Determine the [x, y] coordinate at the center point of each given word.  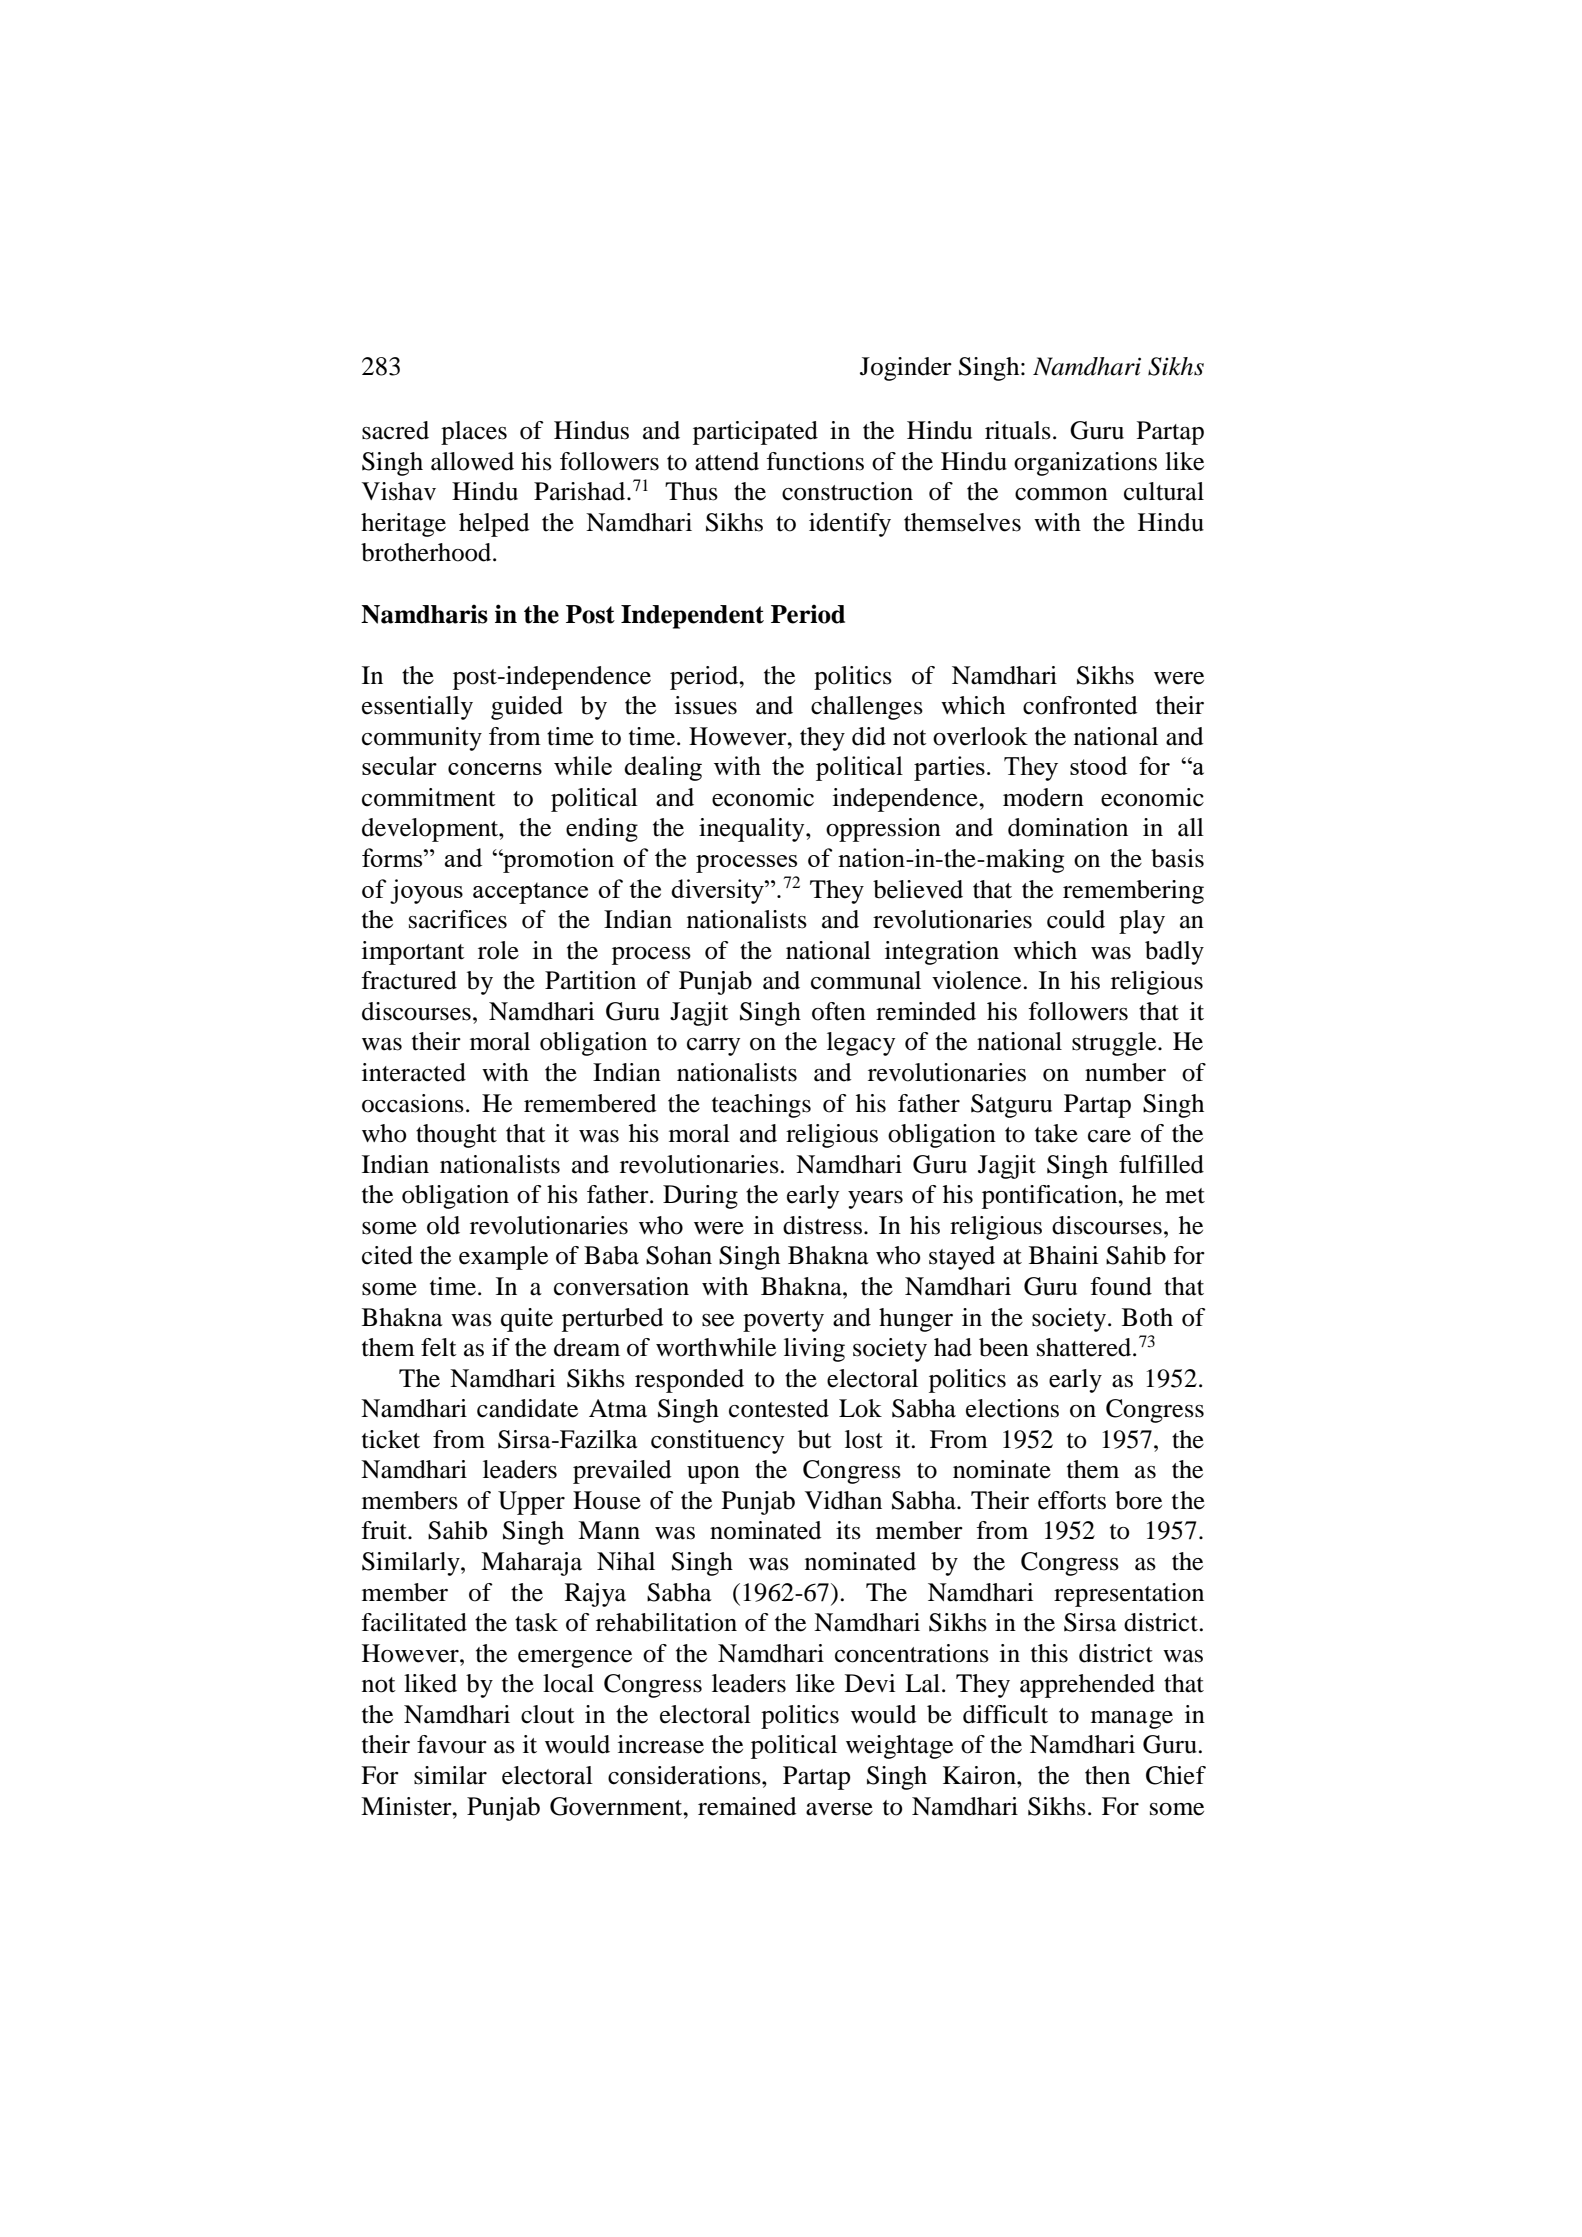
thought [456, 1136]
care [1109, 1136]
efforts [1072, 1500]
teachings [761, 1106]
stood [1098, 765]
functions [815, 461]
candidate [527, 1408]
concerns [495, 769]
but [815, 1439]
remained [747, 1806]
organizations [1085, 464]
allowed [472, 461]
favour [452, 1744]
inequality [753, 830]
